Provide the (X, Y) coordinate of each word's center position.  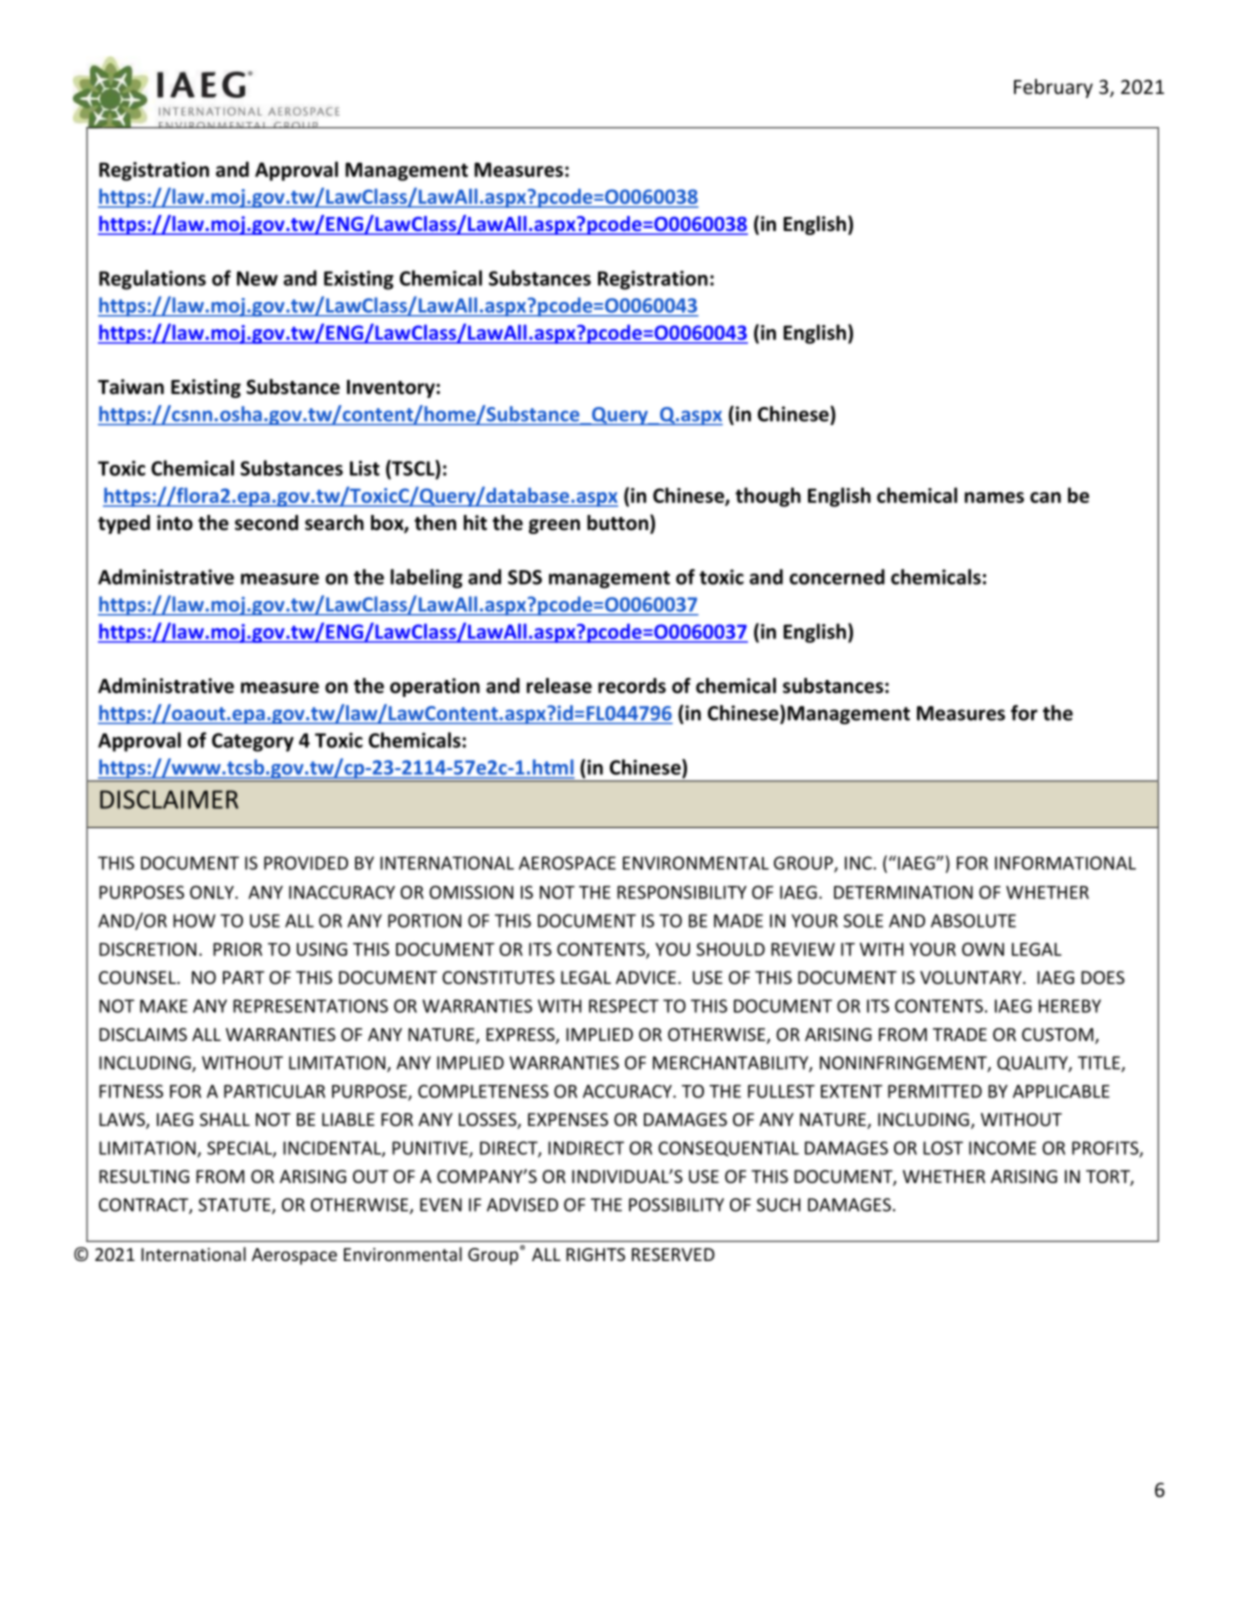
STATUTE (235, 1206)
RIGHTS (595, 1254)
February (1053, 88)
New (257, 278)
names (994, 497)
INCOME (1002, 1148)
